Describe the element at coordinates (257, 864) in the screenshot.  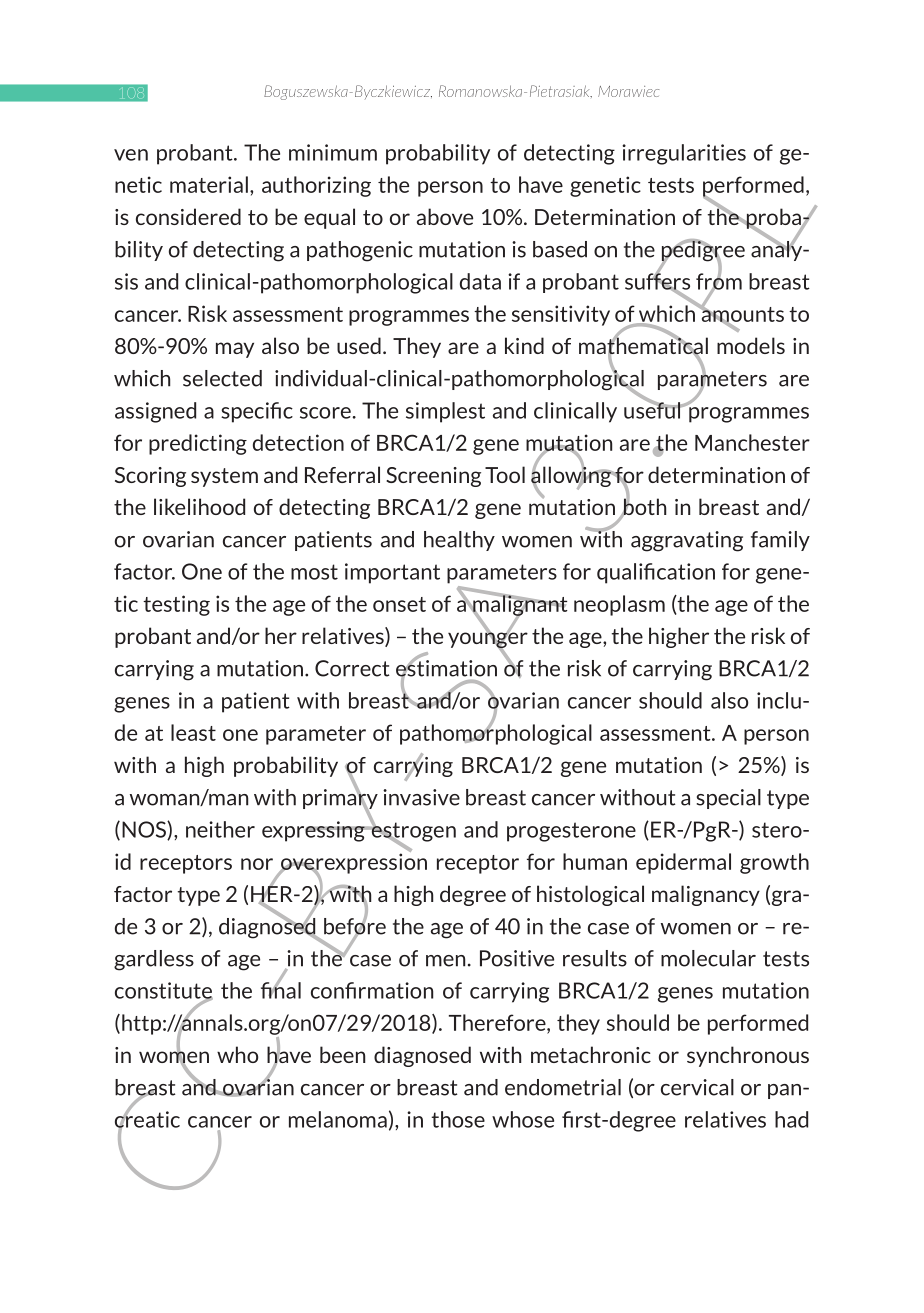
I see `nor` at that location.
